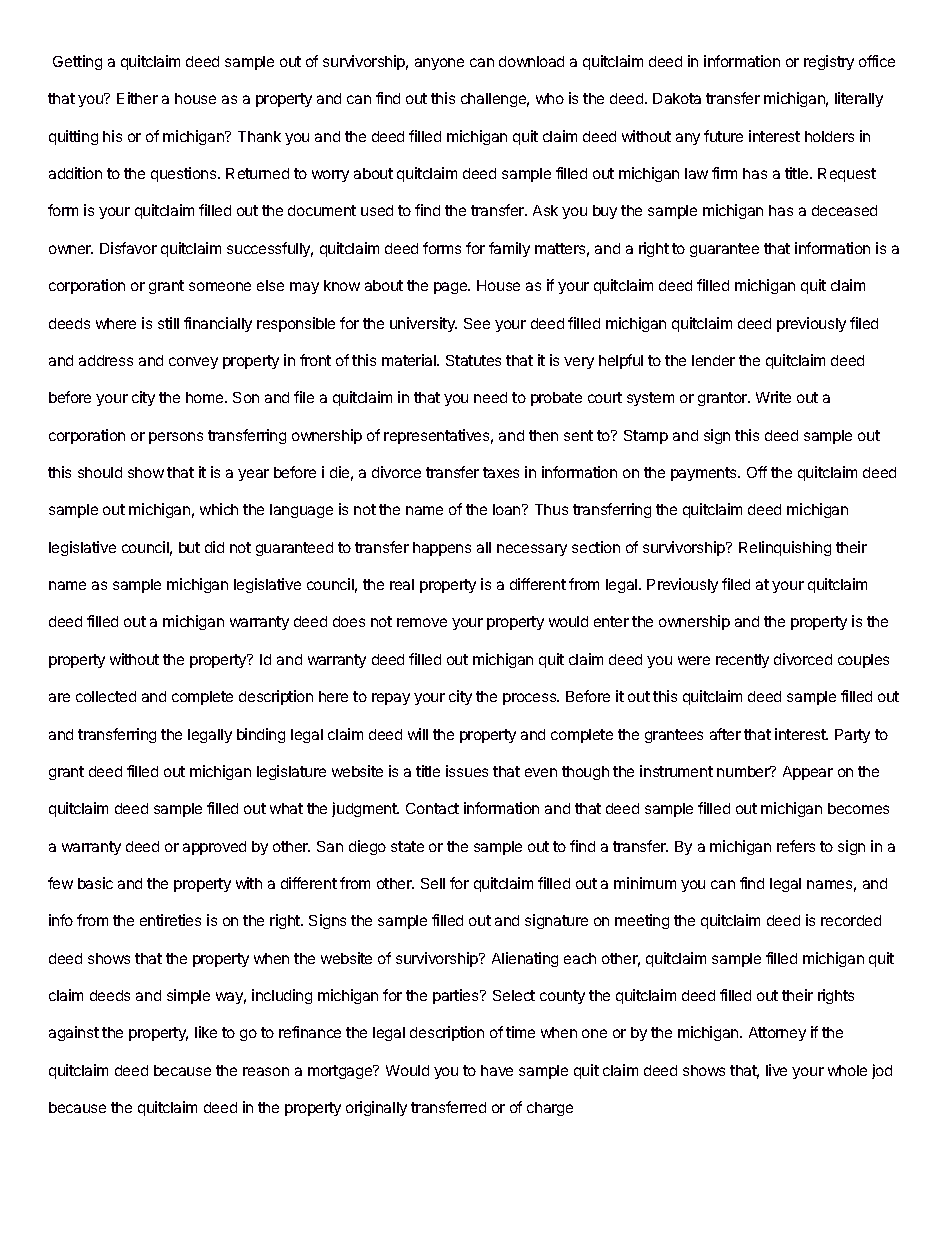 The image size is (952, 1233). Describe the element at coordinates (495, 100) in the document. I see `challenge` at that location.
